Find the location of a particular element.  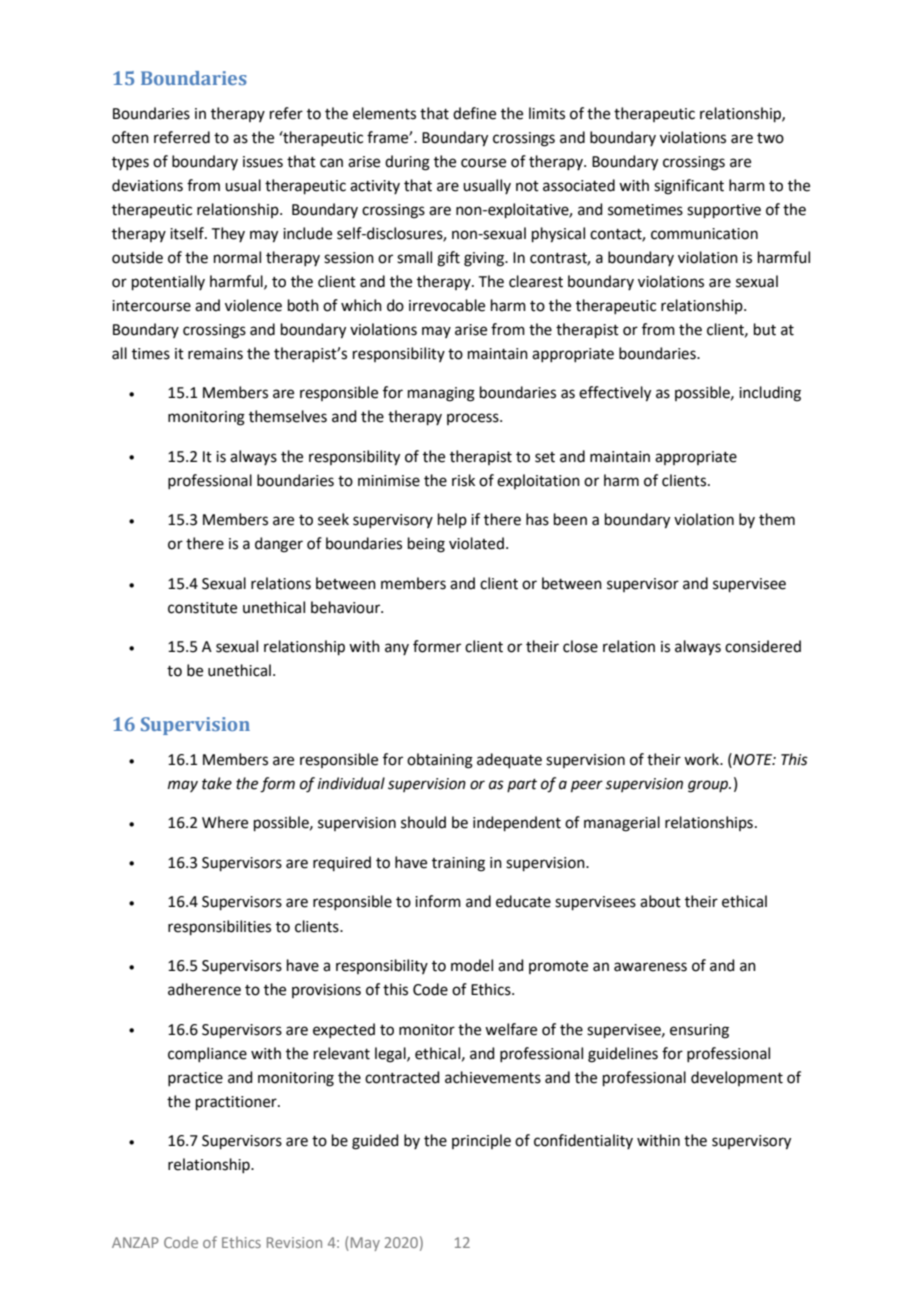

constitute is located at coordinates (202, 608).
